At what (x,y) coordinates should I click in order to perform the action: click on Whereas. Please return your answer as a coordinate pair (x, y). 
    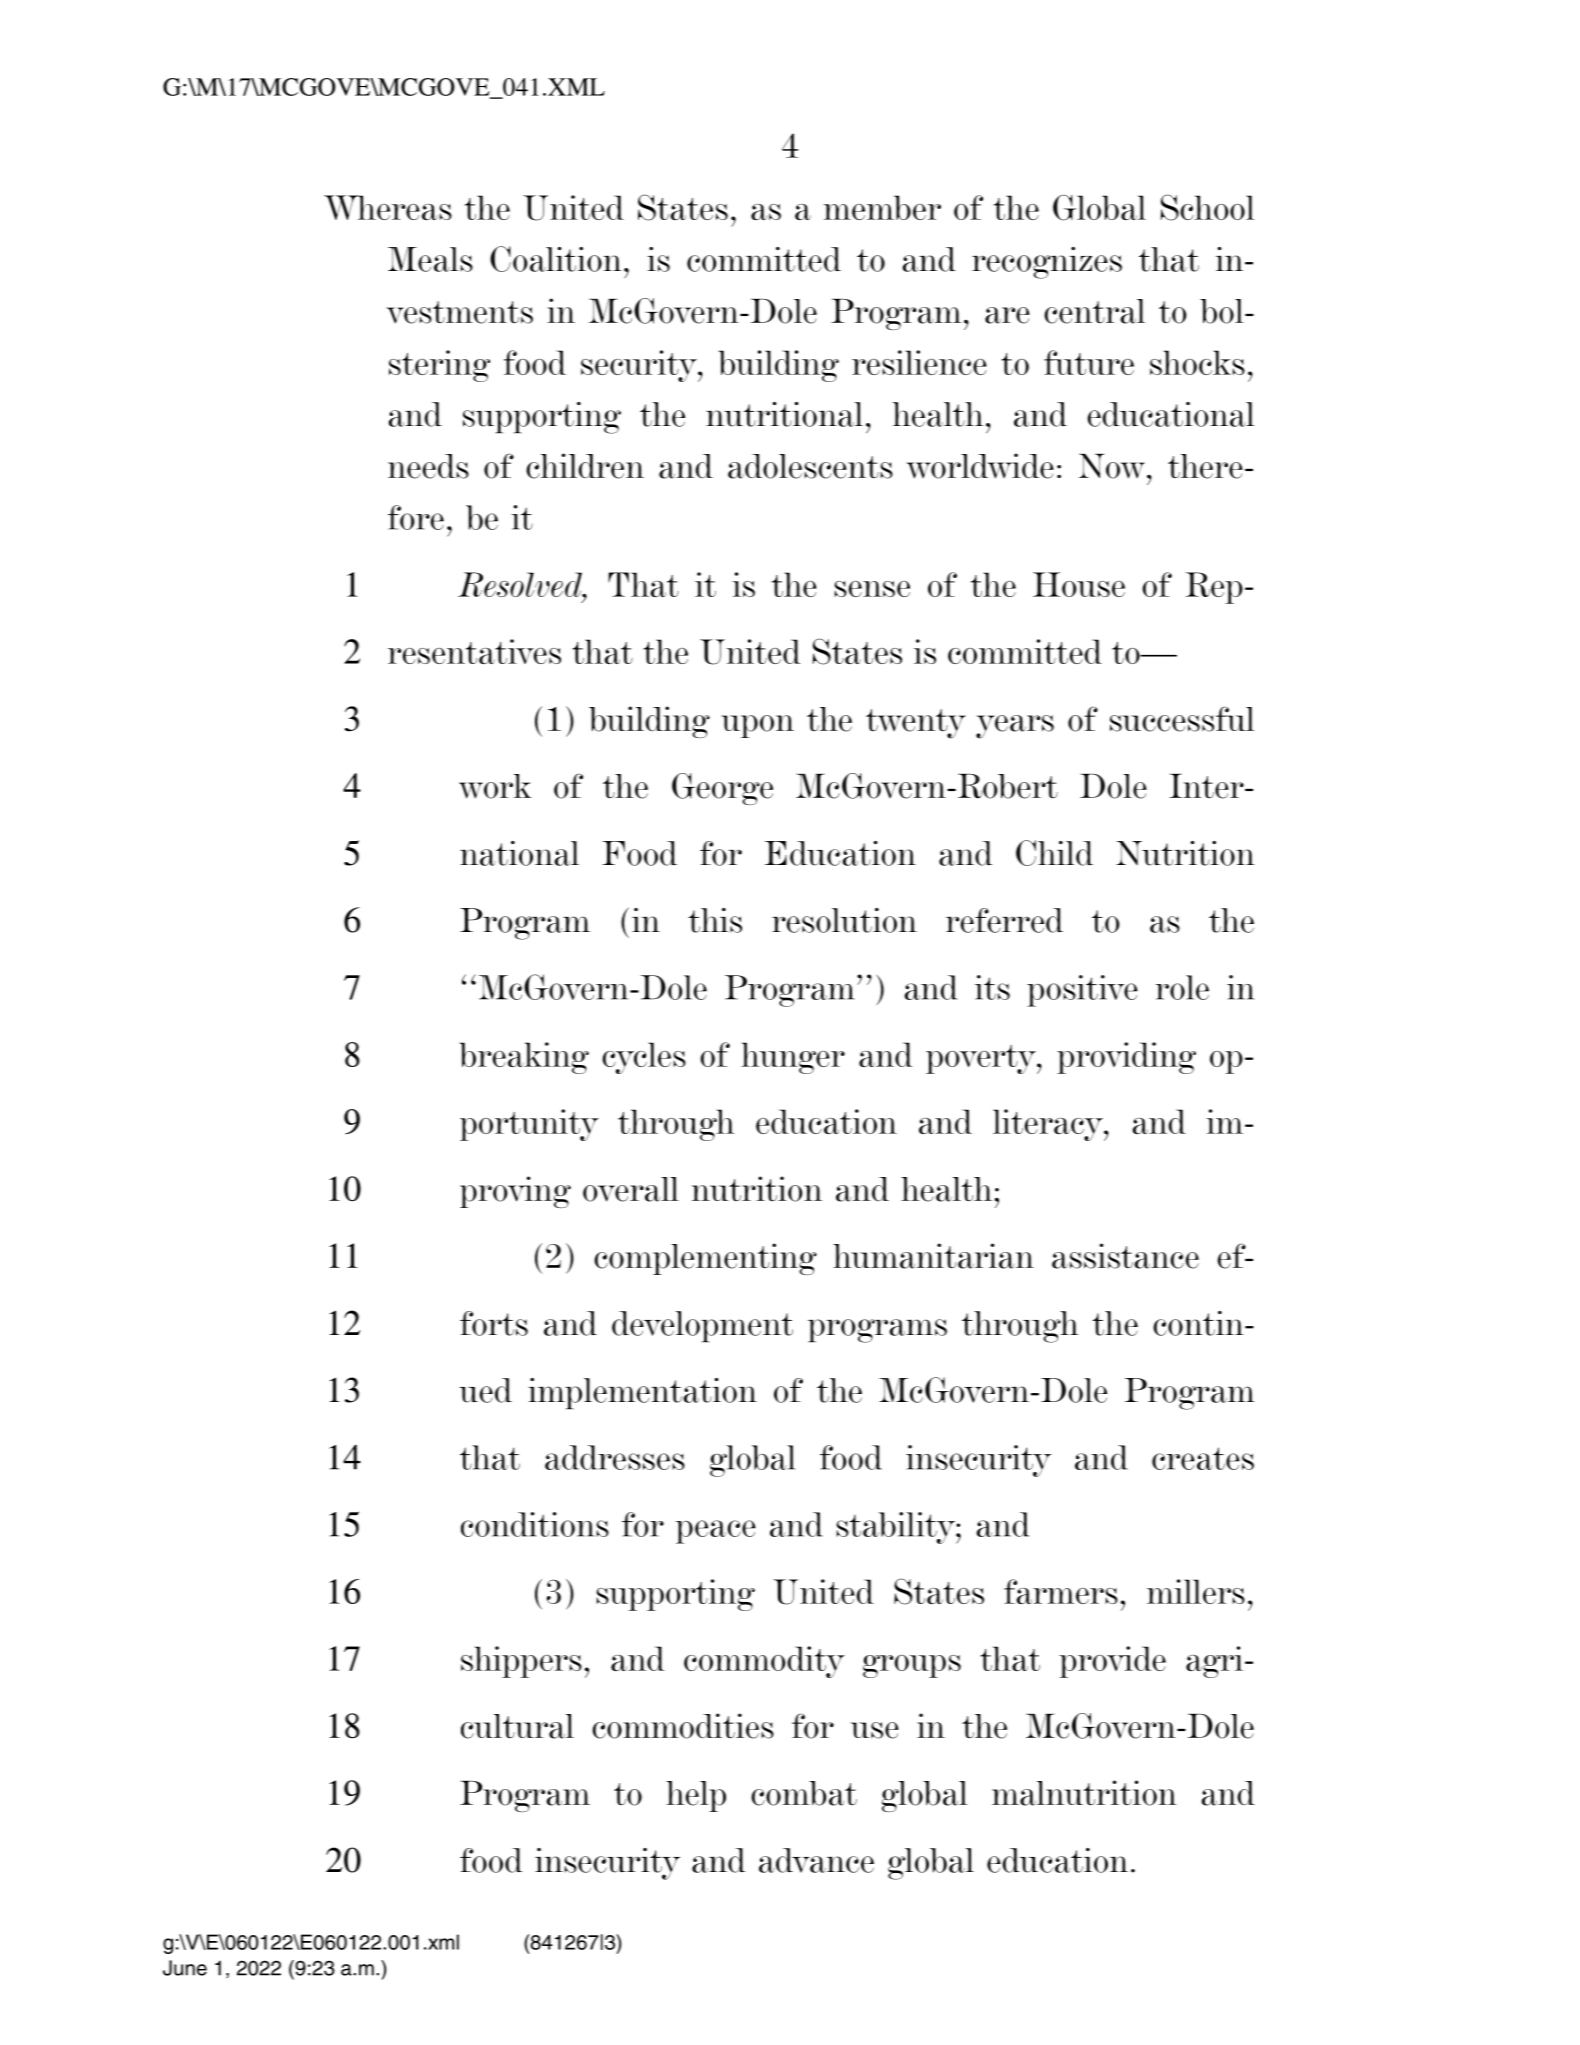
    Looking at the image, I should click on (388, 207).
